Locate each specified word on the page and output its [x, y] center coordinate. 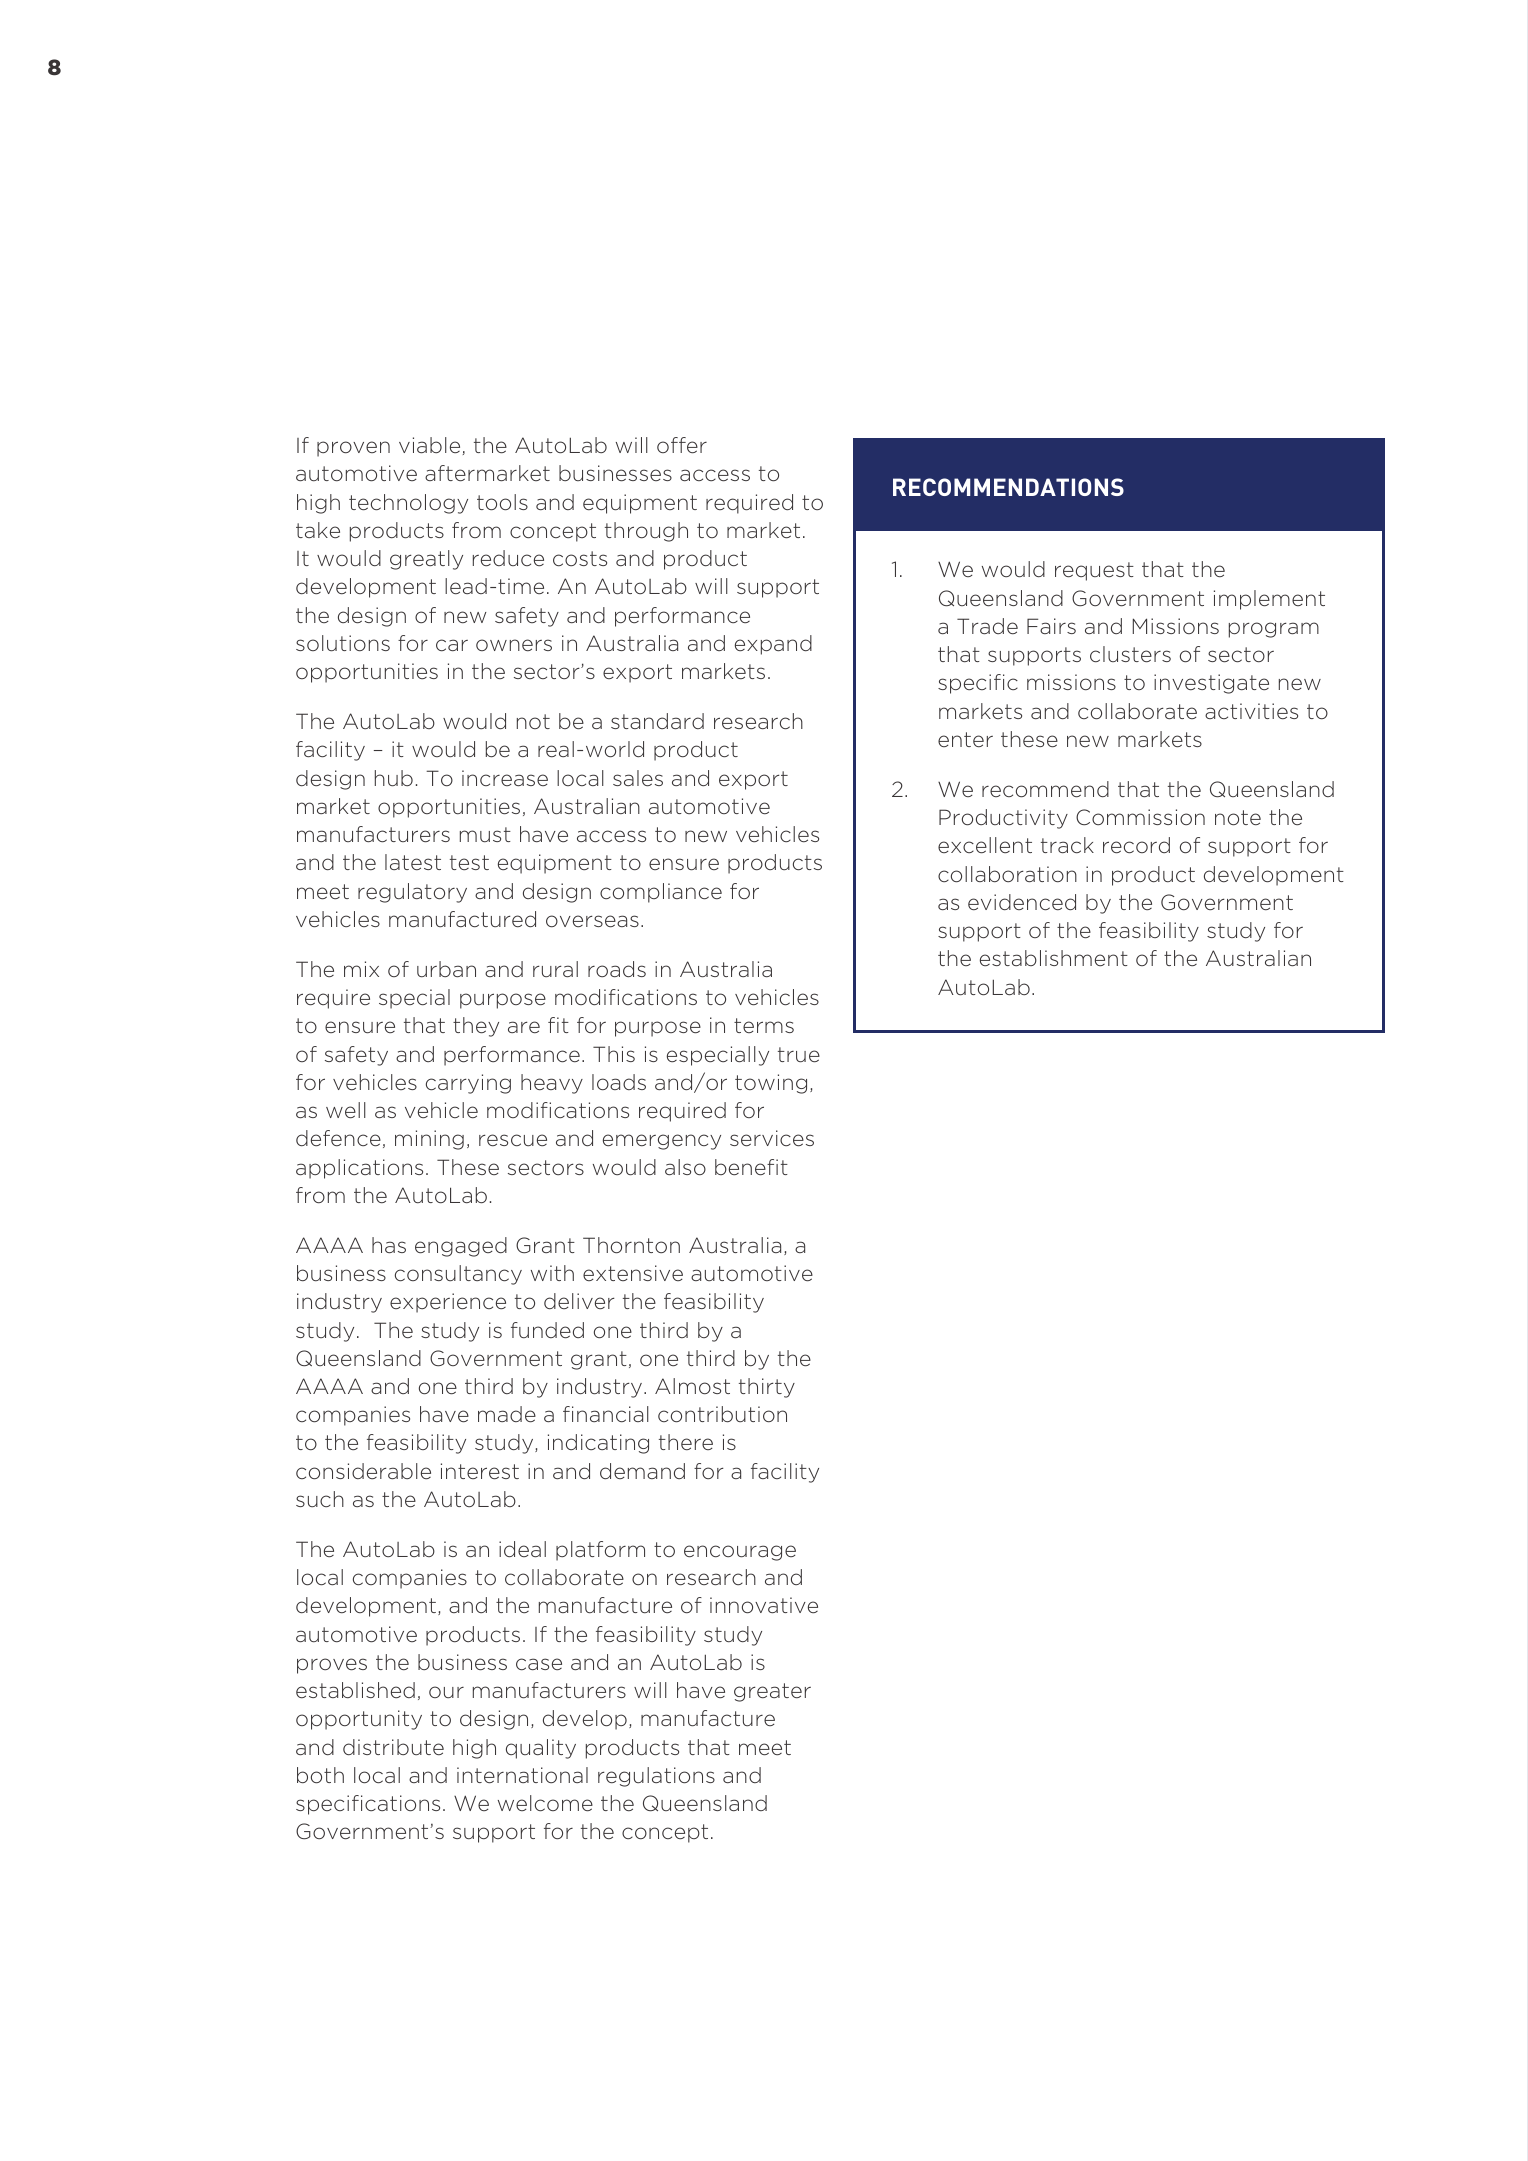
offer [682, 445]
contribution [722, 1414]
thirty [767, 1388]
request [1094, 571]
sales [638, 778]
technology [408, 504]
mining [429, 1140]
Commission [1140, 817]
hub [394, 778]
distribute [393, 1747]
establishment [1054, 958]
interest [480, 1471]
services [772, 1138]
